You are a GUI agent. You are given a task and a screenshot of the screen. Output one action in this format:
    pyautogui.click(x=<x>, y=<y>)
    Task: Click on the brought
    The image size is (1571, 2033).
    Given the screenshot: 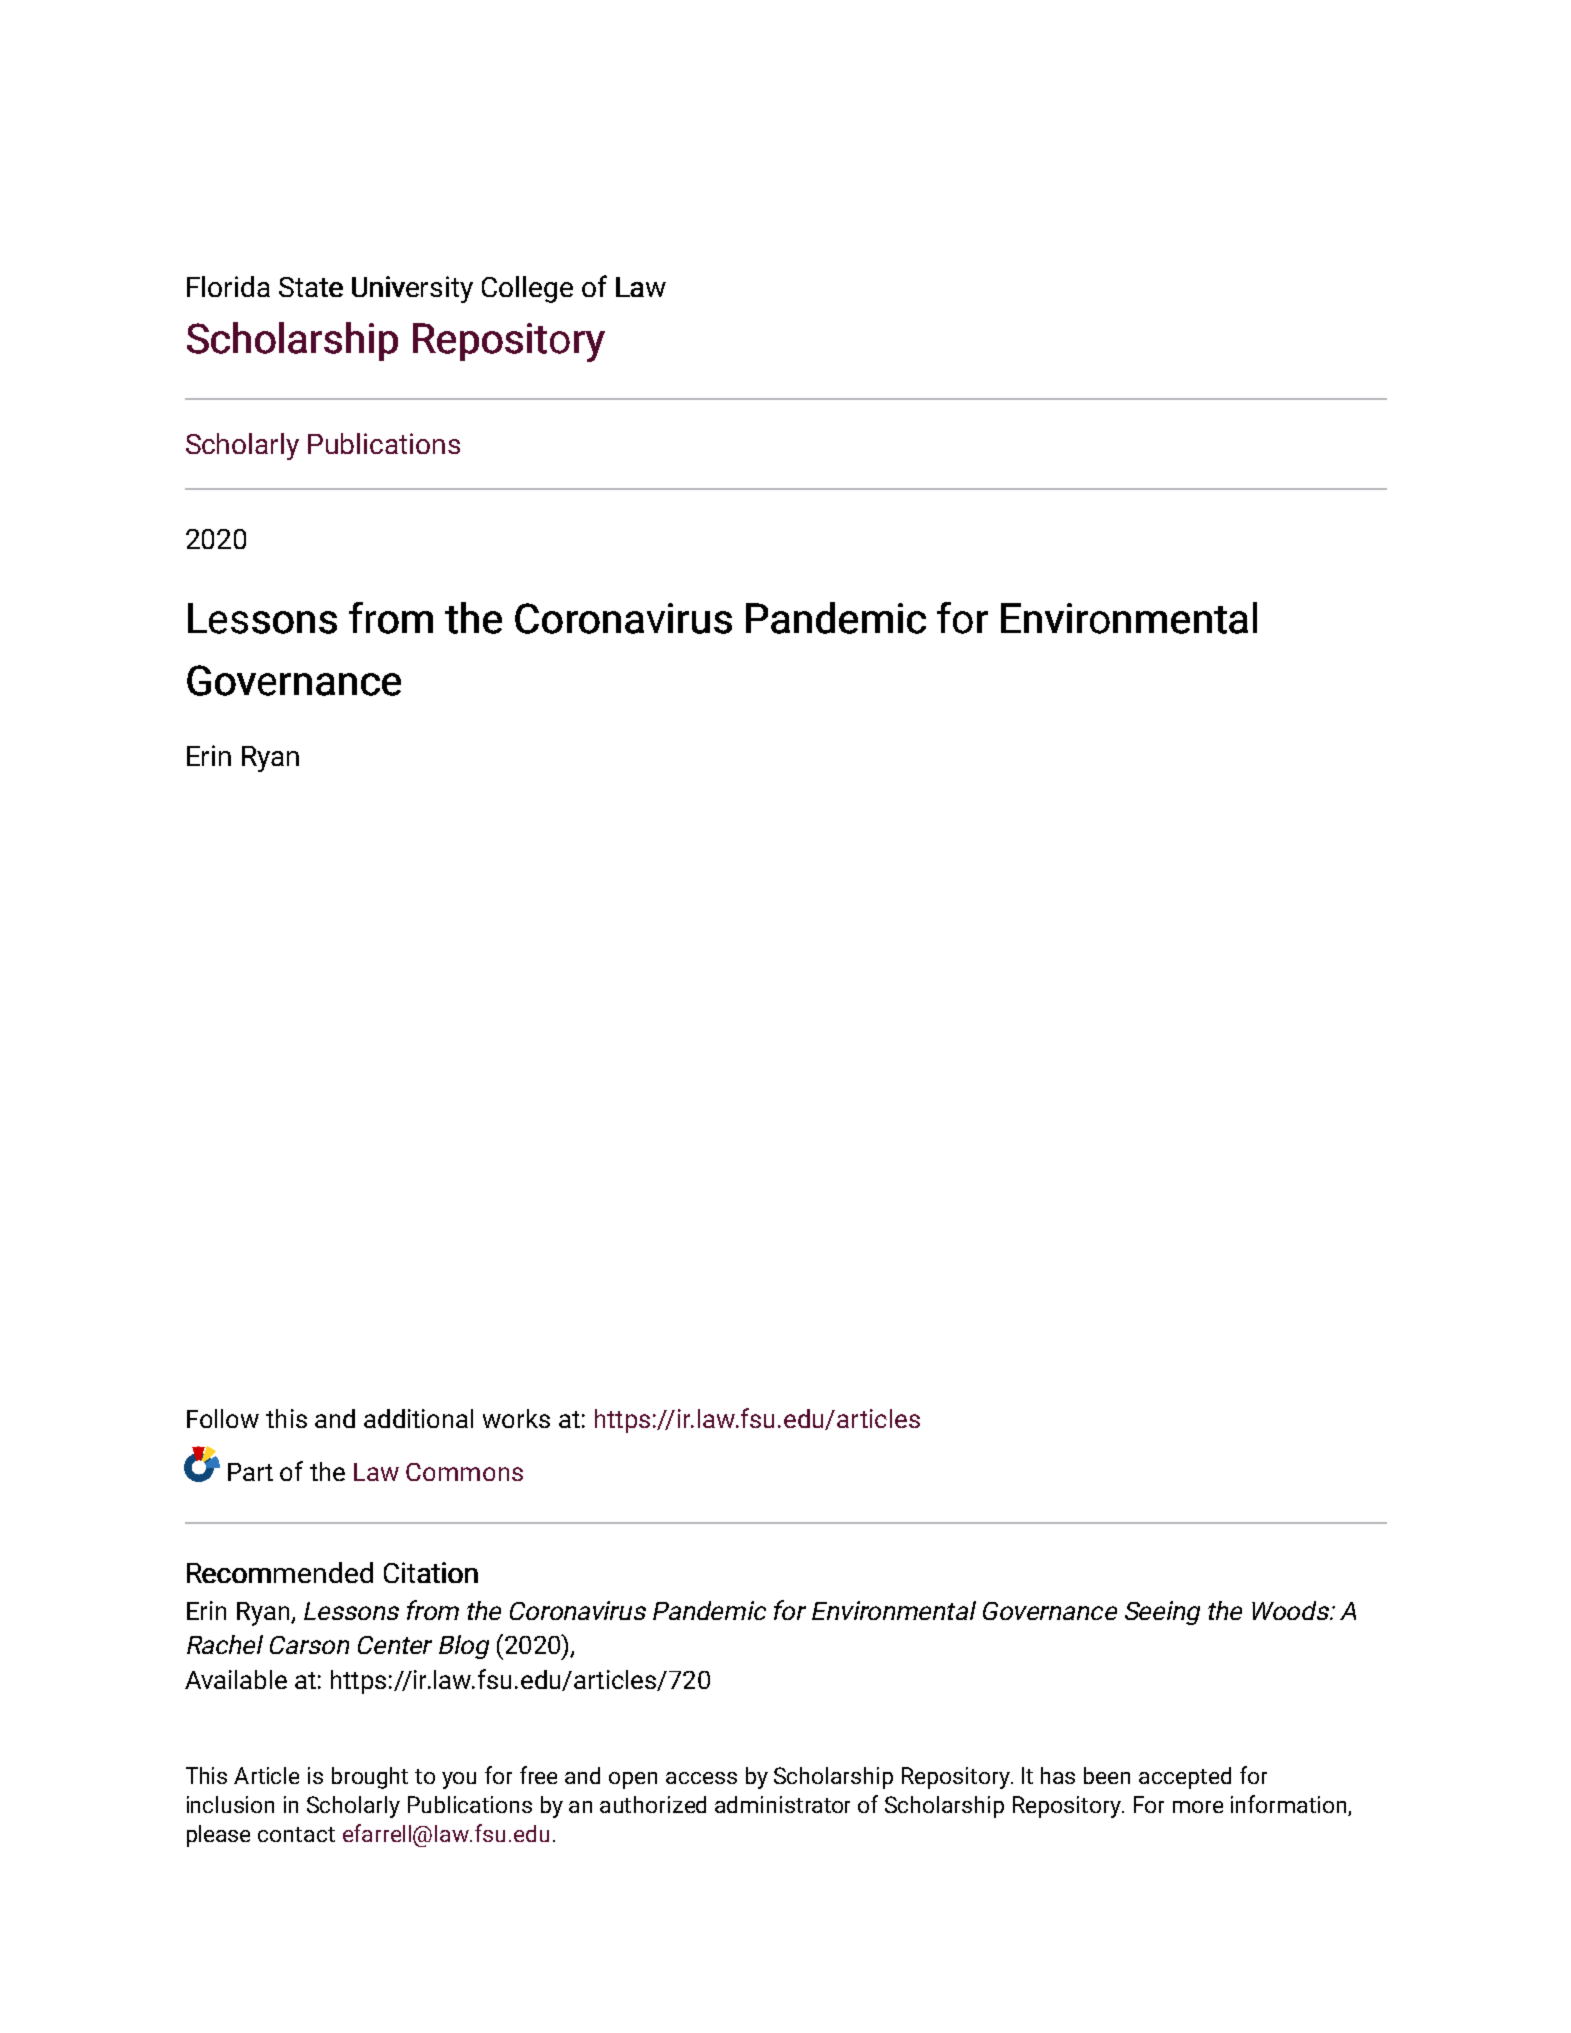 What is the action you would take?
    pyautogui.click(x=370, y=1778)
